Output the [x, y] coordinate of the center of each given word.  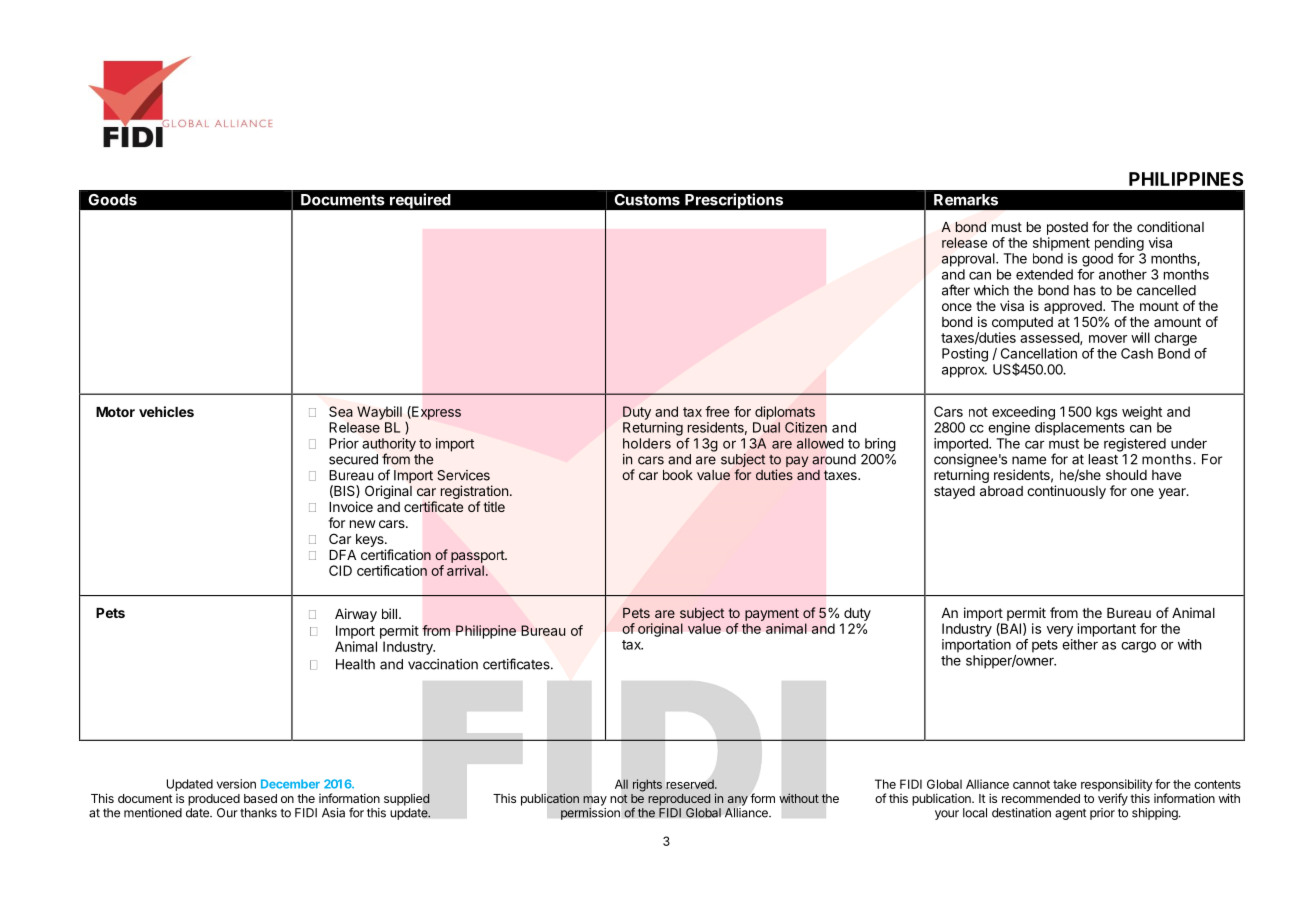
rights [647, 785]
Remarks [966, 200]
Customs [647, 200]
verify [1113, 799]
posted [1067, 228]
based [260, 798]
